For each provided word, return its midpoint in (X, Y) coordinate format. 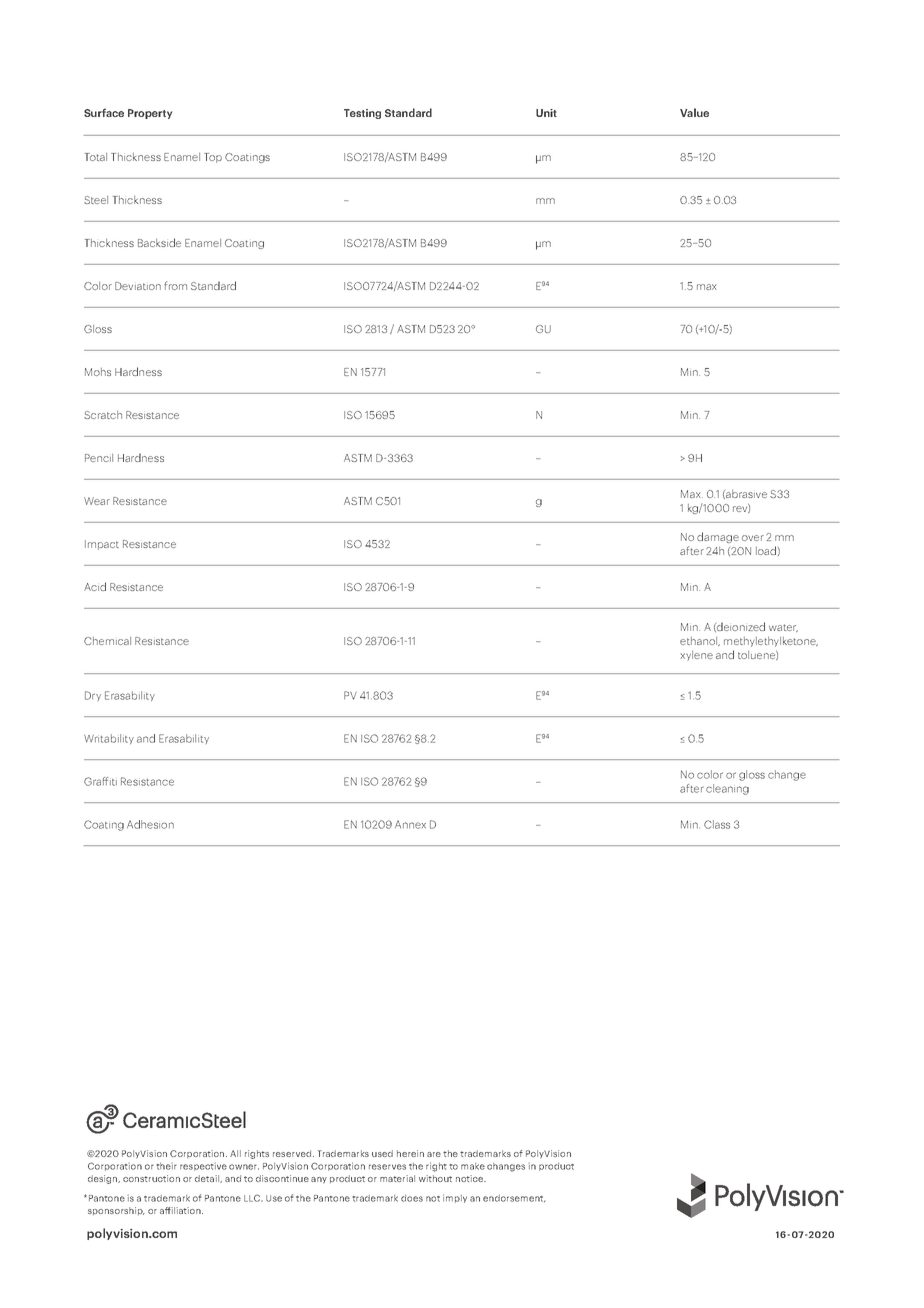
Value (694, 112)
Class (717, 824)
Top (213, 158)
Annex (410, 824)
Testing (362, 114)
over (753, 538)
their (166, 1166)
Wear (97, 501)
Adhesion (150, 824)
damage (718, 537)
